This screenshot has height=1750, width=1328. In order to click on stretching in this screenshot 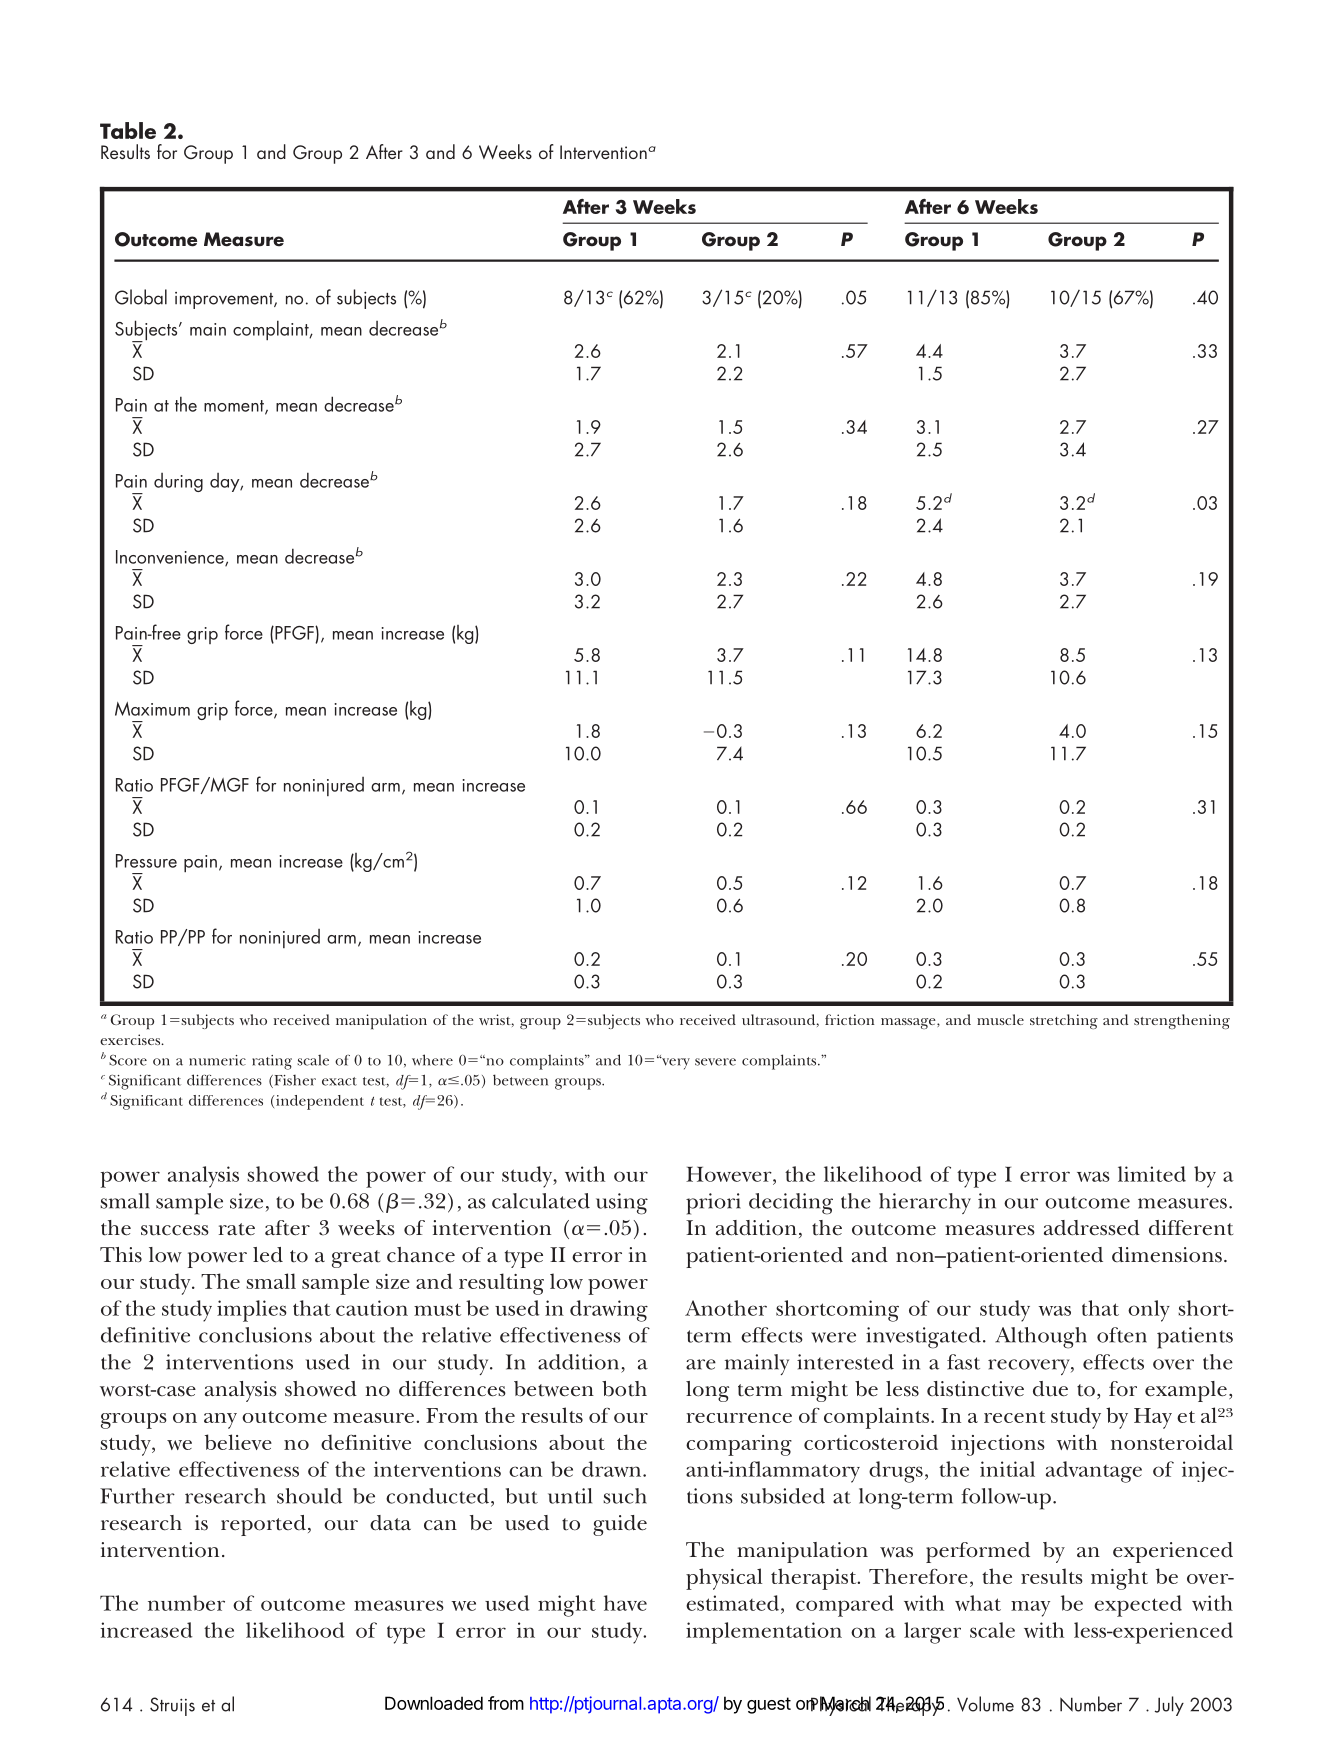, I will do `click(1064, 1021)`.
